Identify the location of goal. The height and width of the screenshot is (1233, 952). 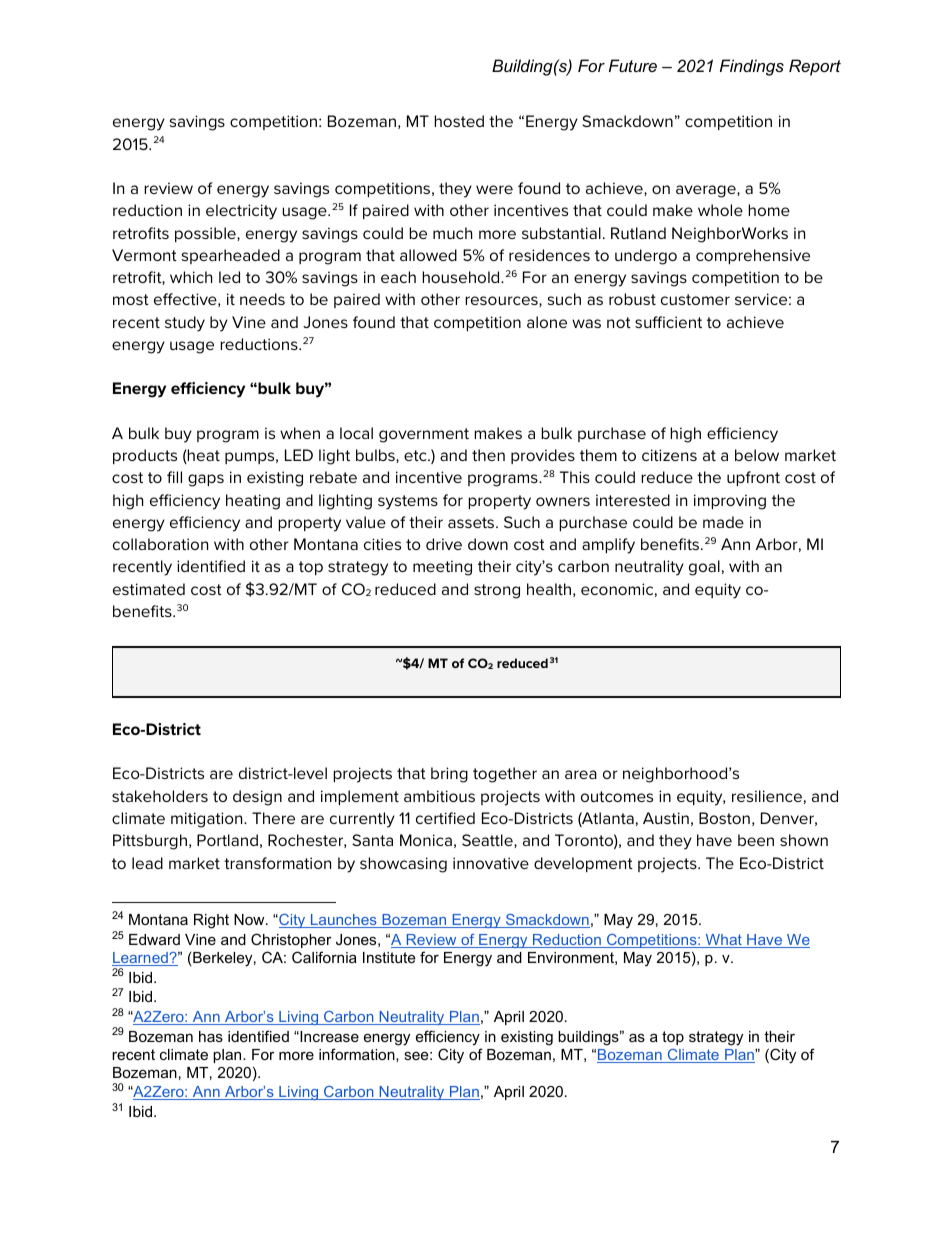
(704, 568).
